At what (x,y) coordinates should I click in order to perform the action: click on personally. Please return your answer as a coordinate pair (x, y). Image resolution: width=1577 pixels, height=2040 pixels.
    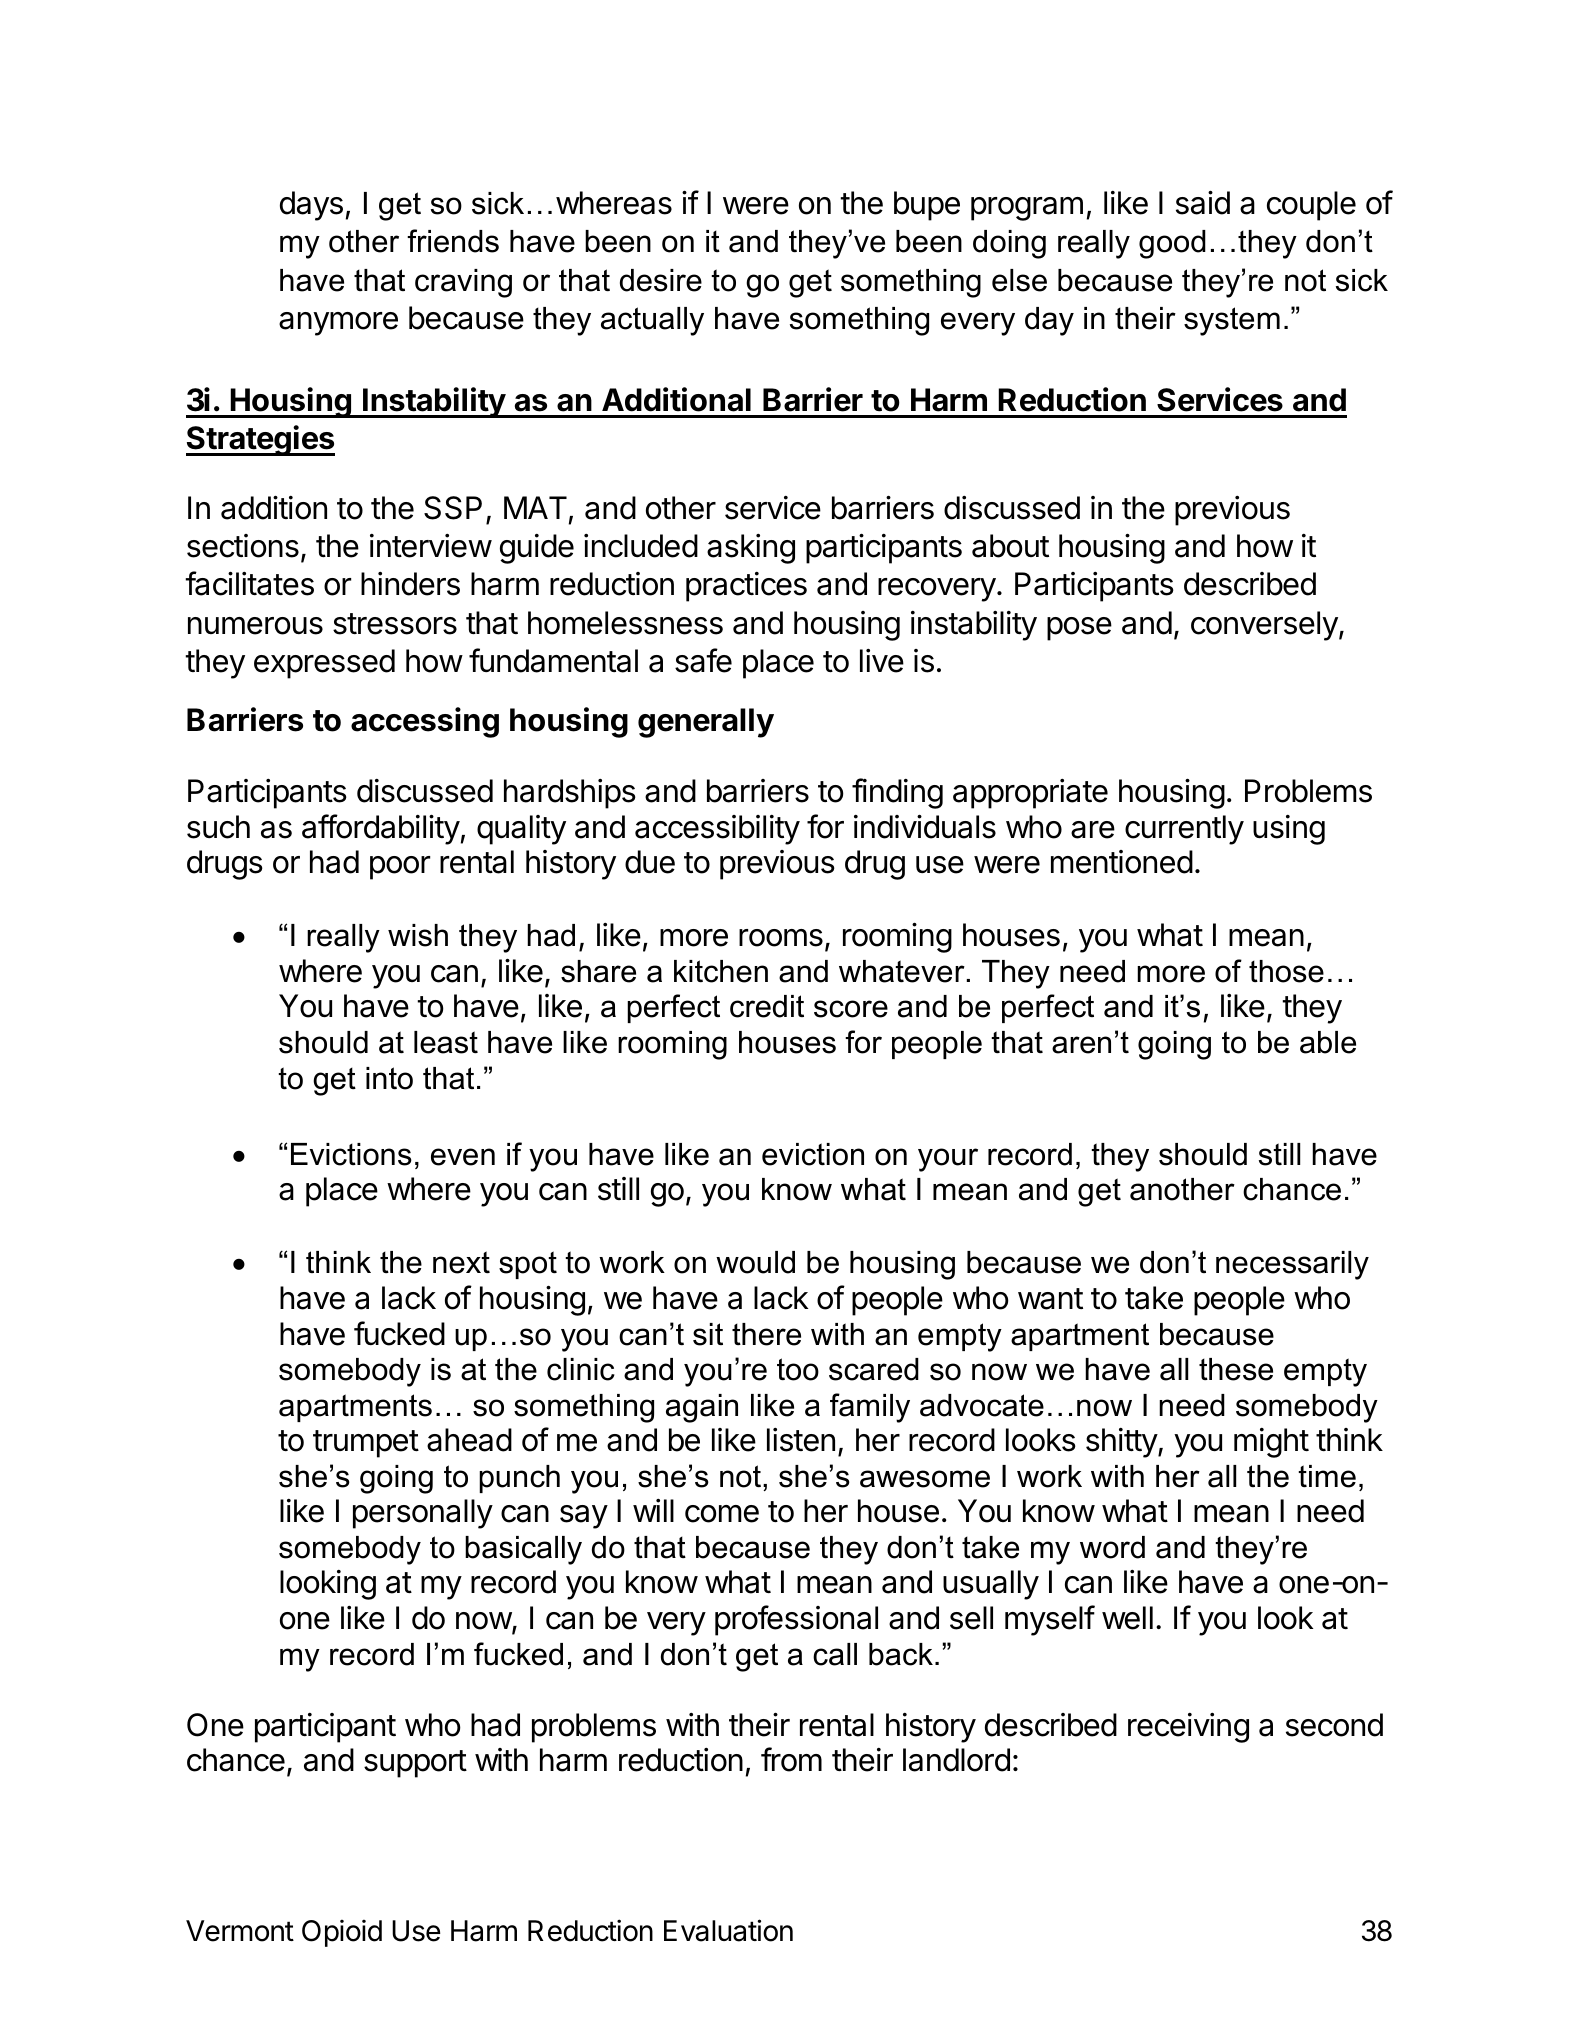
    Looking at the image, I should click on (423, 1514).
